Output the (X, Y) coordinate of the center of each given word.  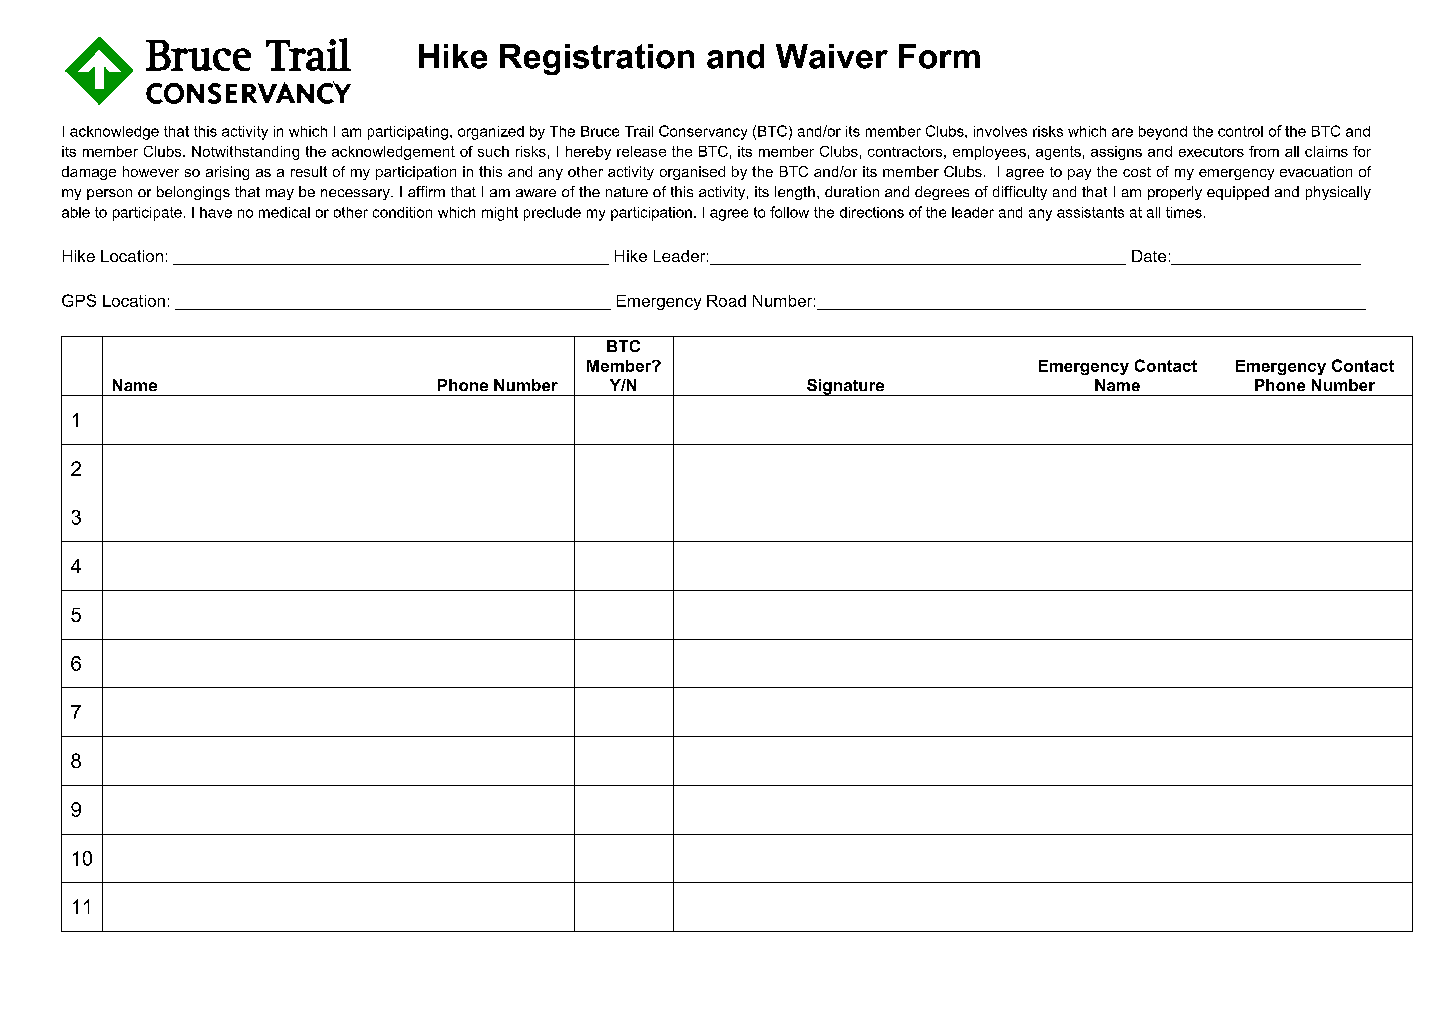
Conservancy (703, 132)
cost (1137, 172)
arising (227, 173)
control (1240, 131)
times (1184, 212)
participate (147, 214)
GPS (79, 300)
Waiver (832, 56)
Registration (597, 59)
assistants (1090, 212)
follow (789, 212)
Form (939, 56)
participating (408, 133)
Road (726, 301)
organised (692, 173)
